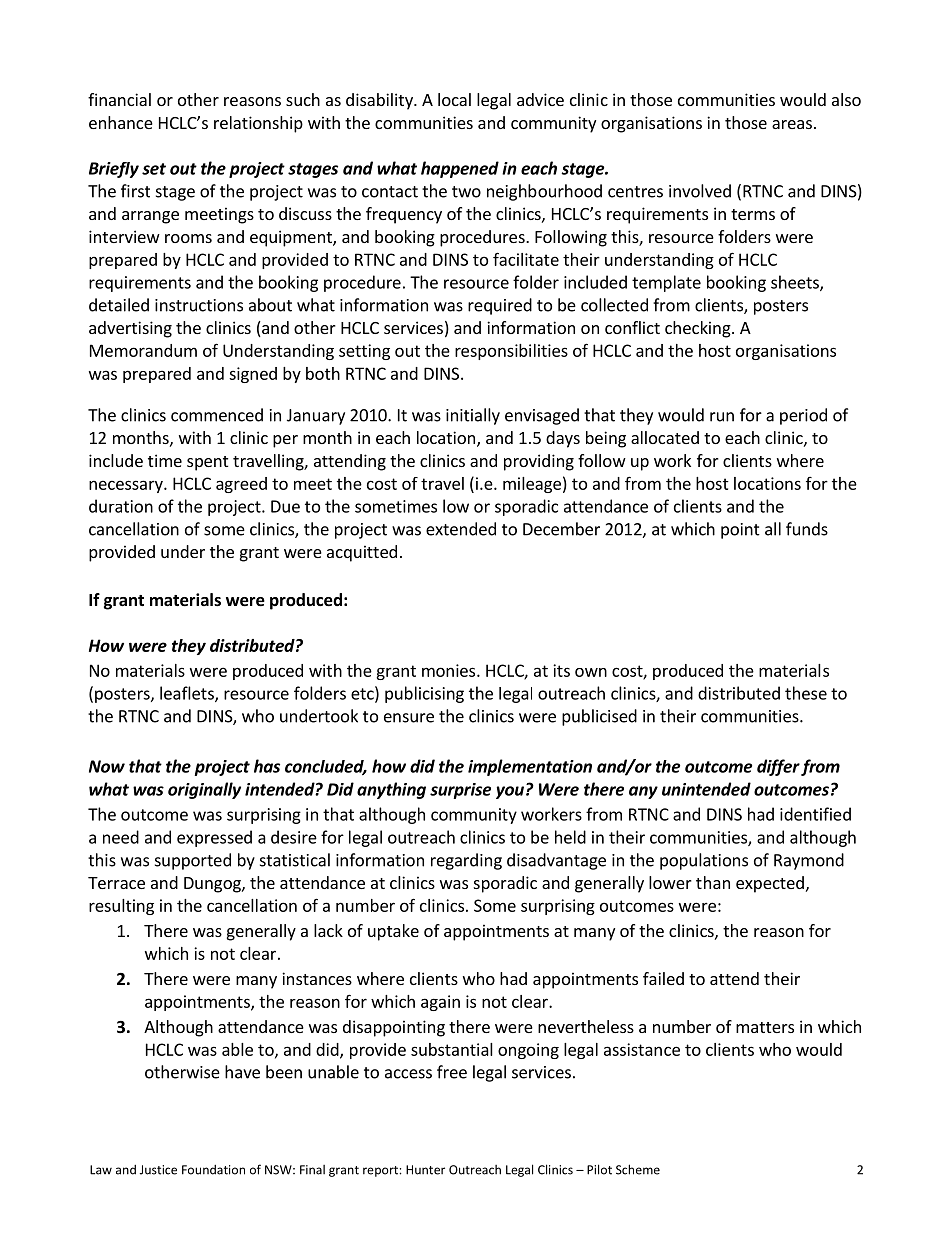  What do you see at coordinates (770, 884) in the document?
I see `expected` at bounding box center [770, 884].
